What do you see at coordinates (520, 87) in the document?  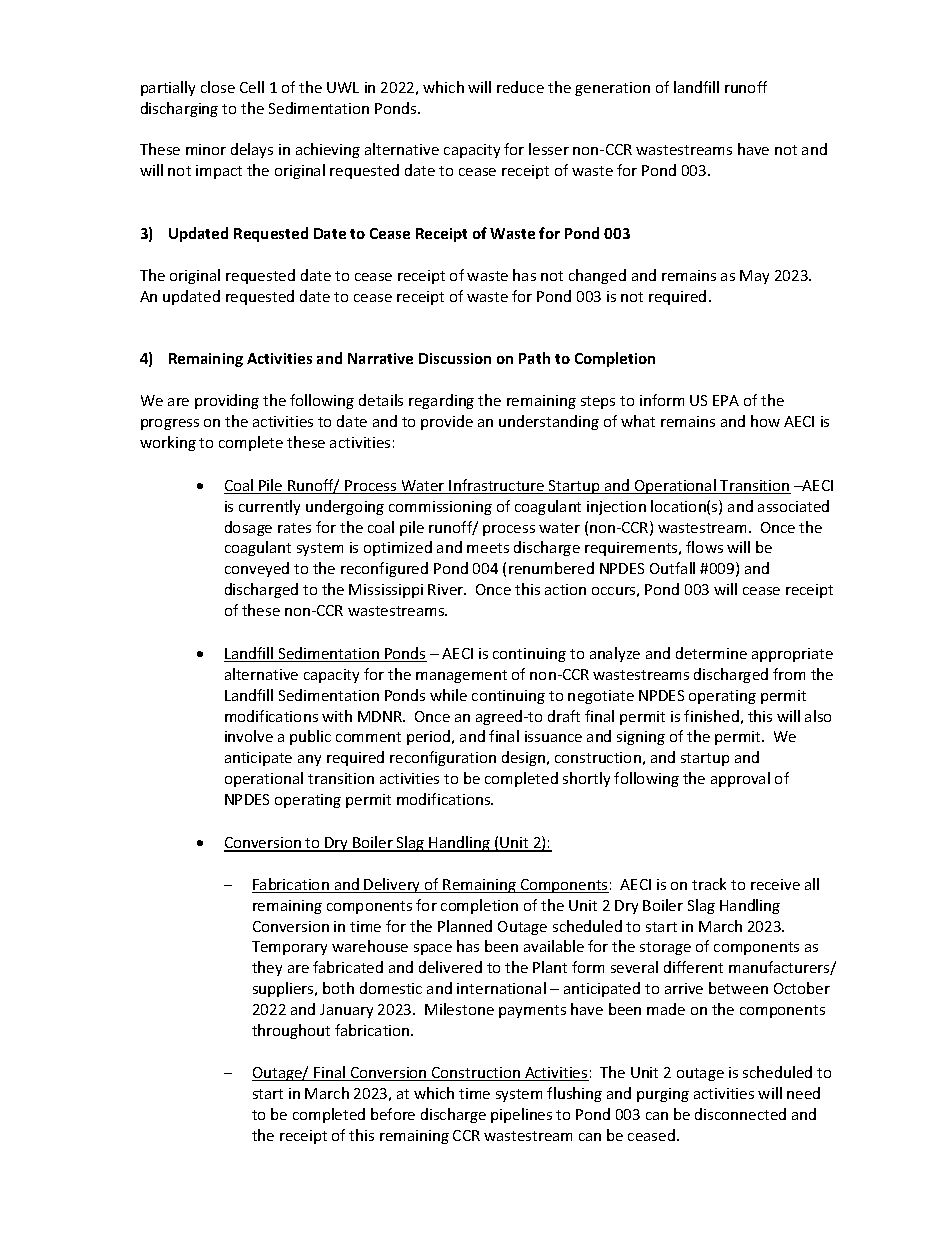 I see `reduce` at bounding box center [520, 87].
